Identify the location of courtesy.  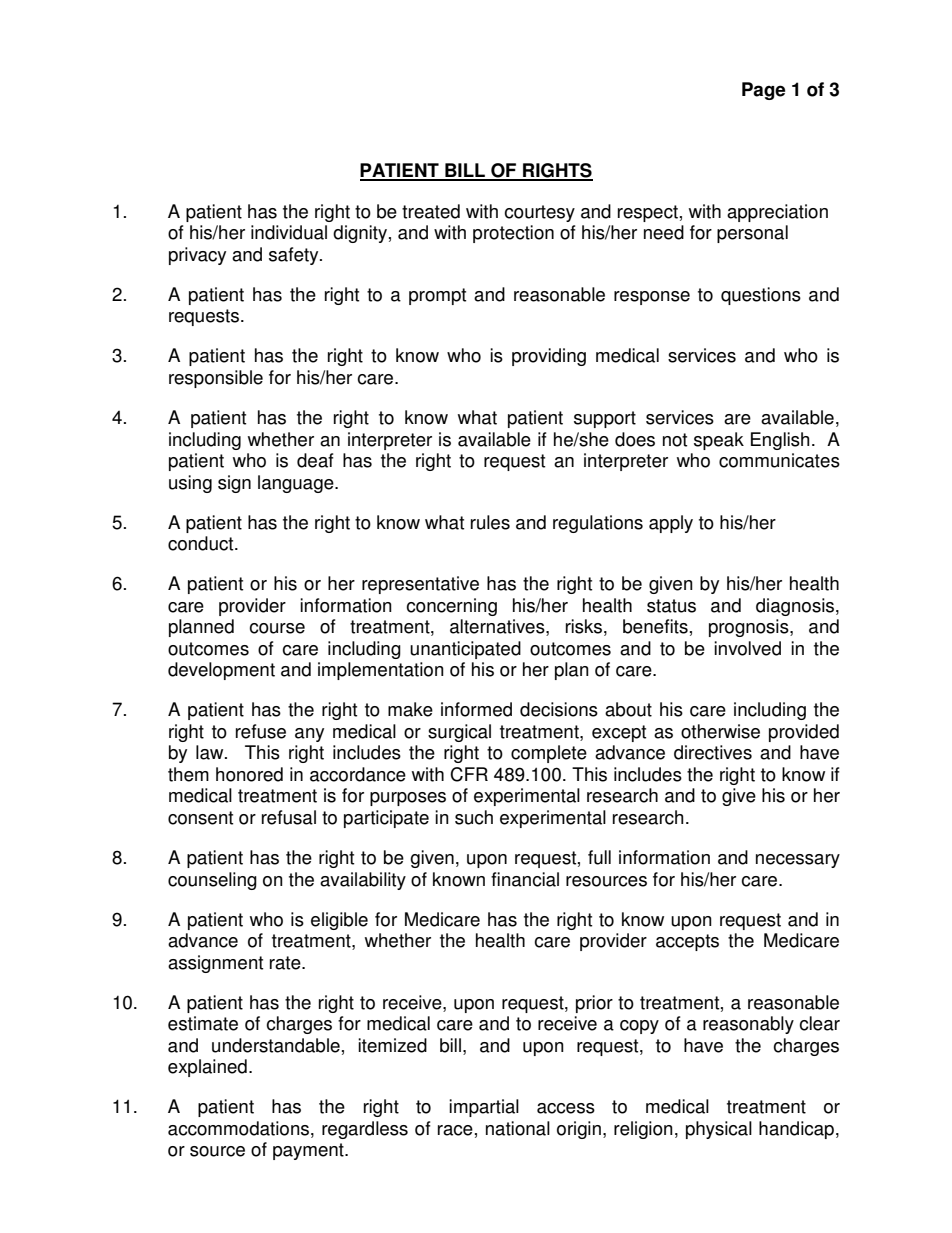
(539, 213).
